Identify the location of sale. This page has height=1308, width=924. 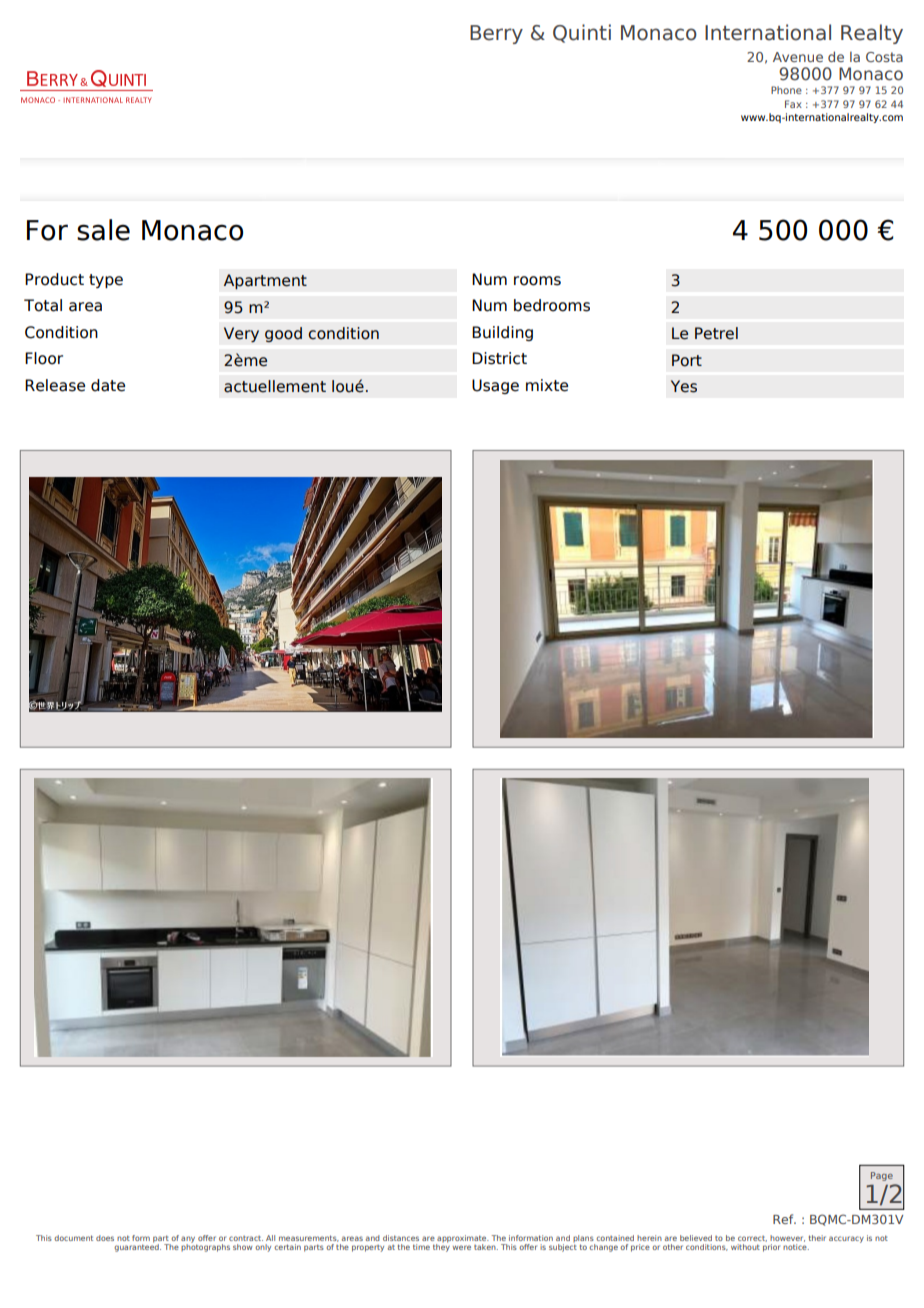
(103, 230).
